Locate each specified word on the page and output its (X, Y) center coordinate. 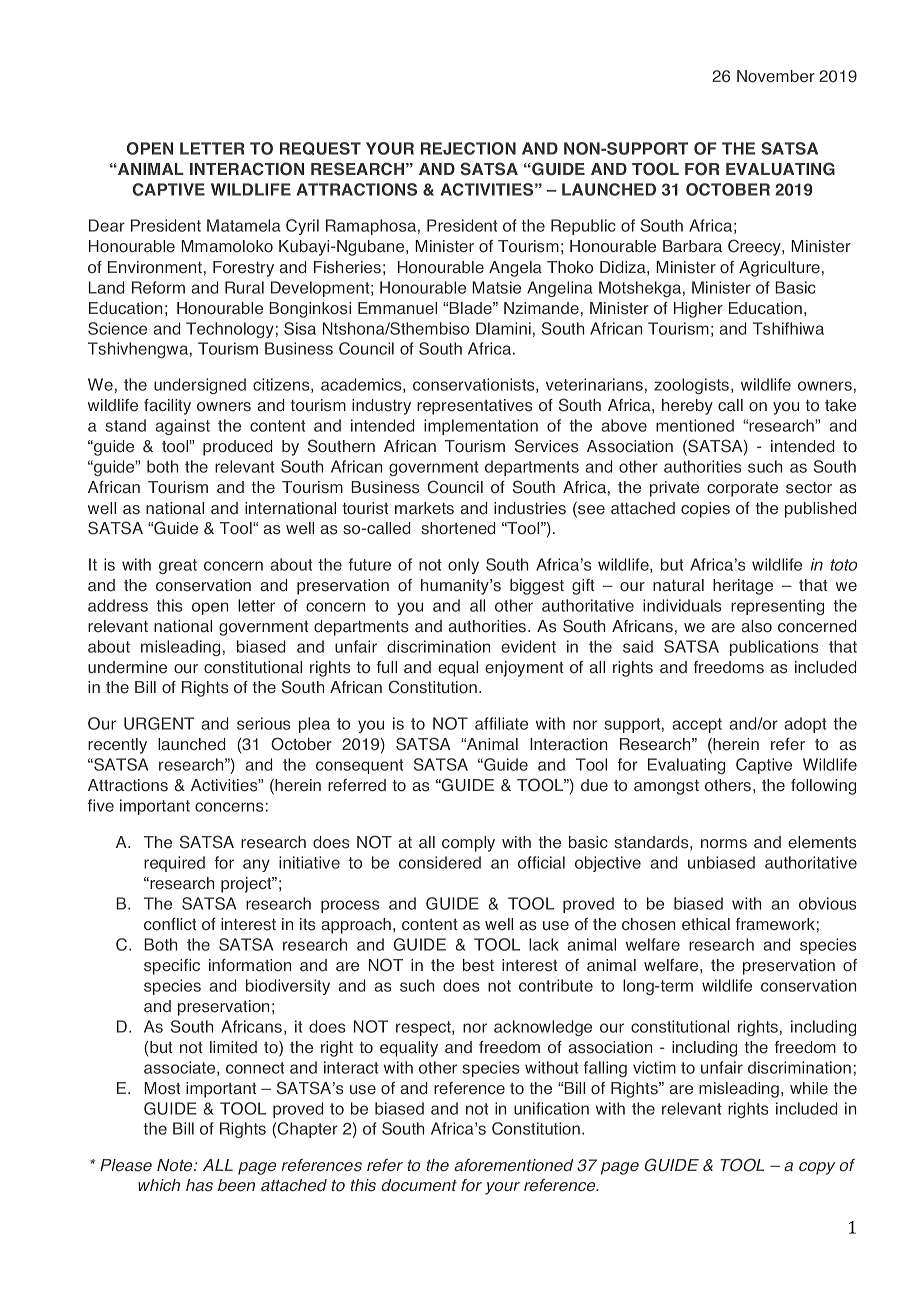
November (776, 76)
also (756, 626)
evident (528, 646)
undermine (127, 667)
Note (176, 1165)
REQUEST (320, 148)
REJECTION (468, 148)
